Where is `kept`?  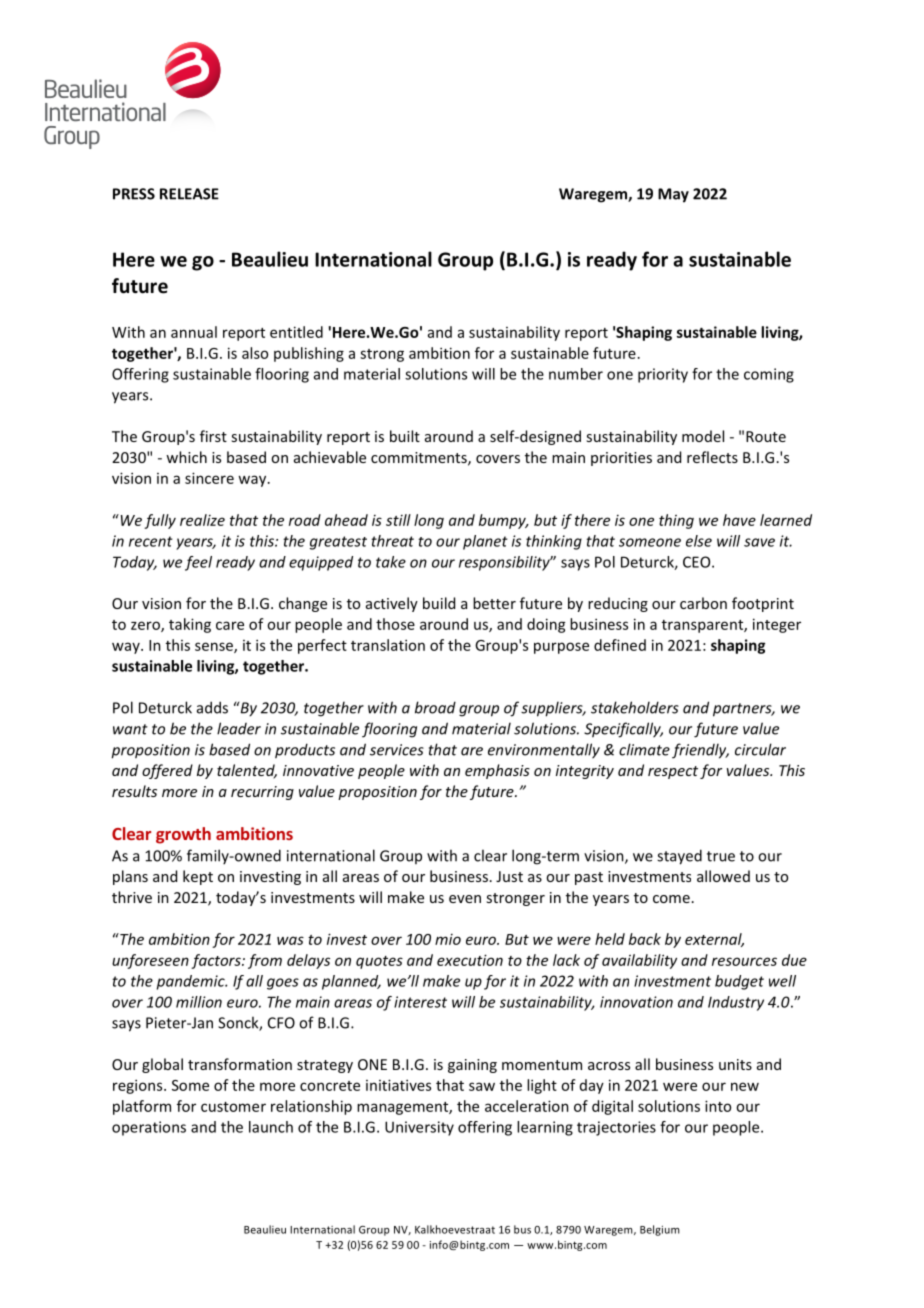 kept is located at coordinates (198, 877).
